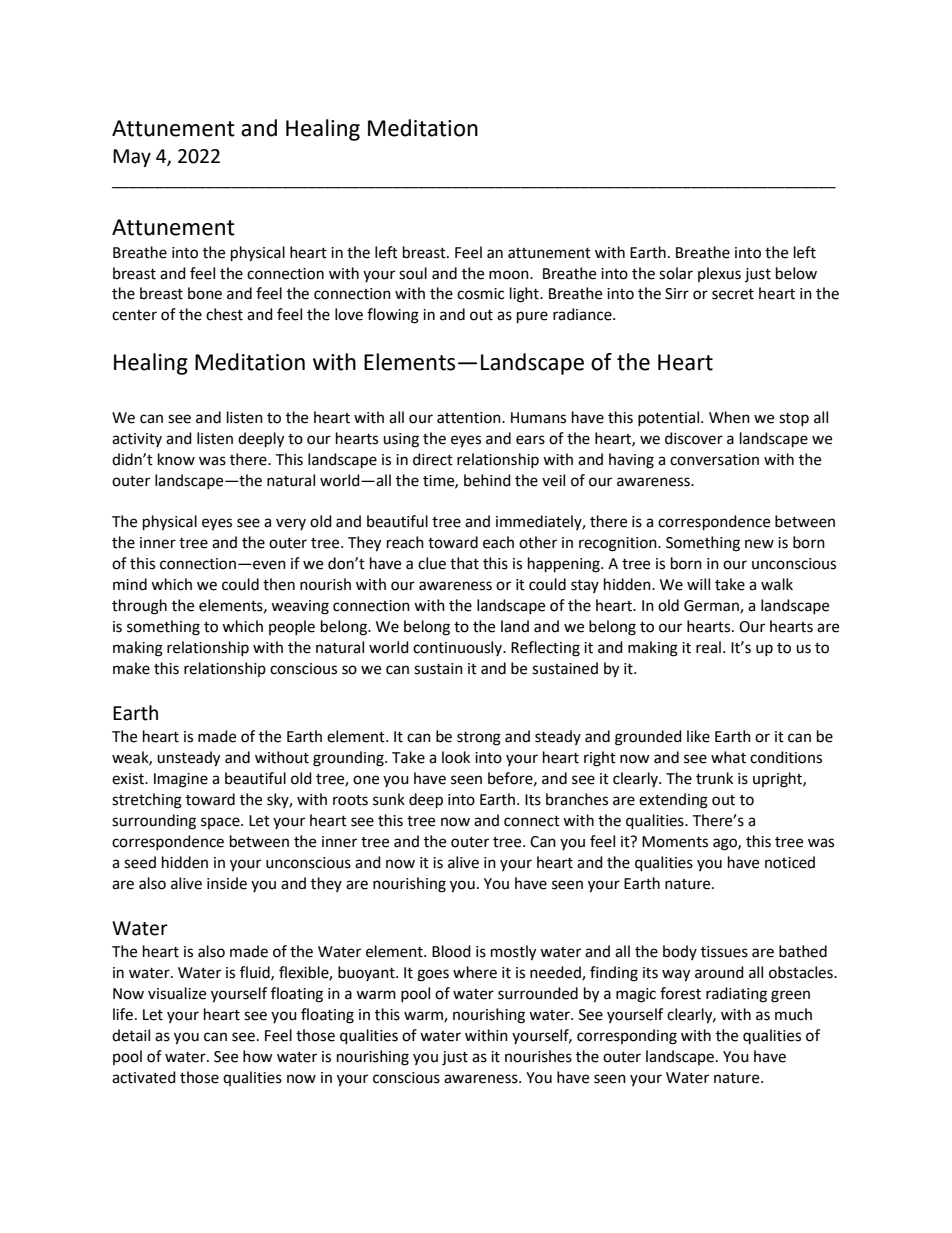  What do you see at coordinates (413, 273) in the page?
I see `soul` at bounding box center [413, 273].
